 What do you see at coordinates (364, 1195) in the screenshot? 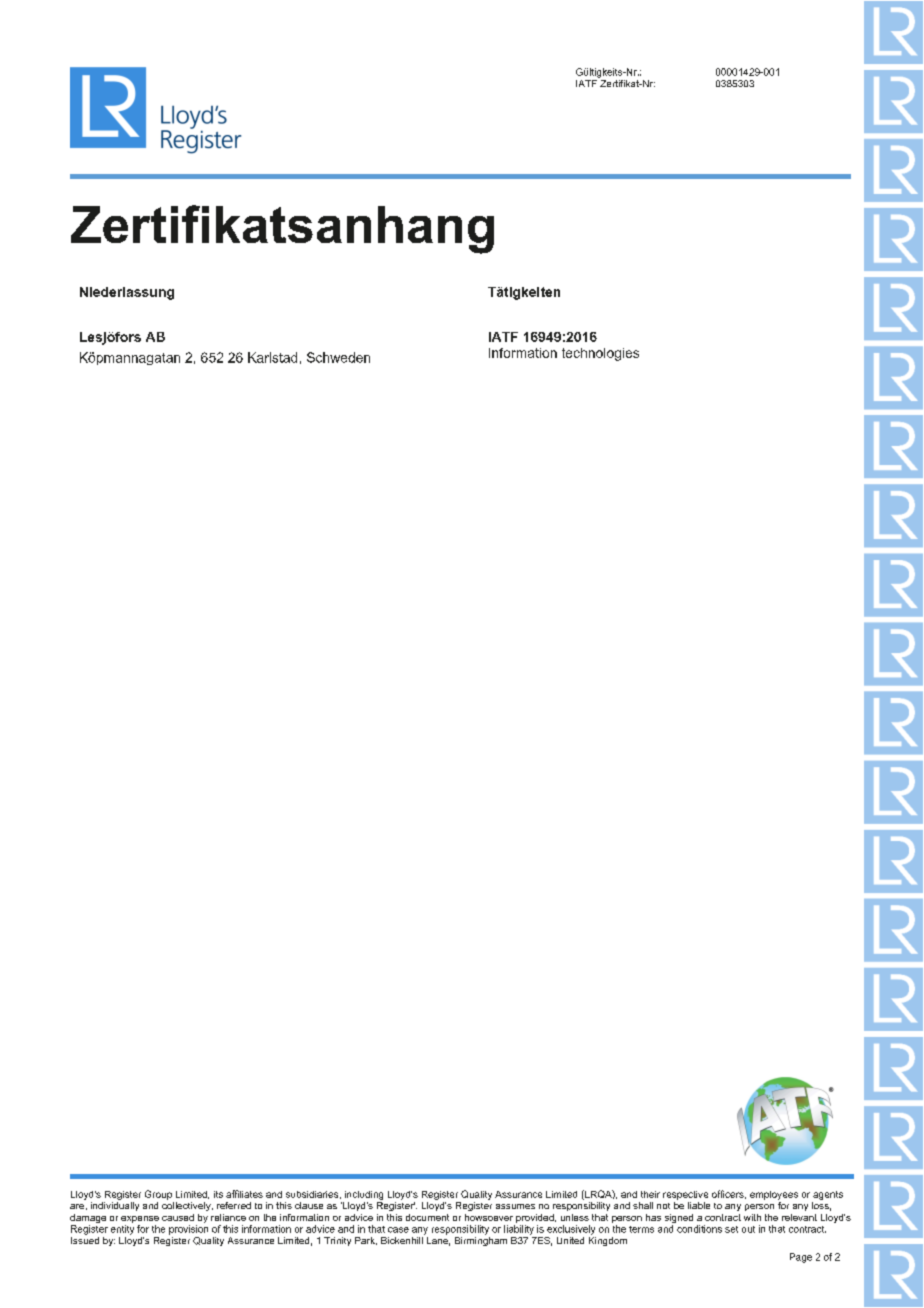
I see `including` at bounding box center [364, 1195].
